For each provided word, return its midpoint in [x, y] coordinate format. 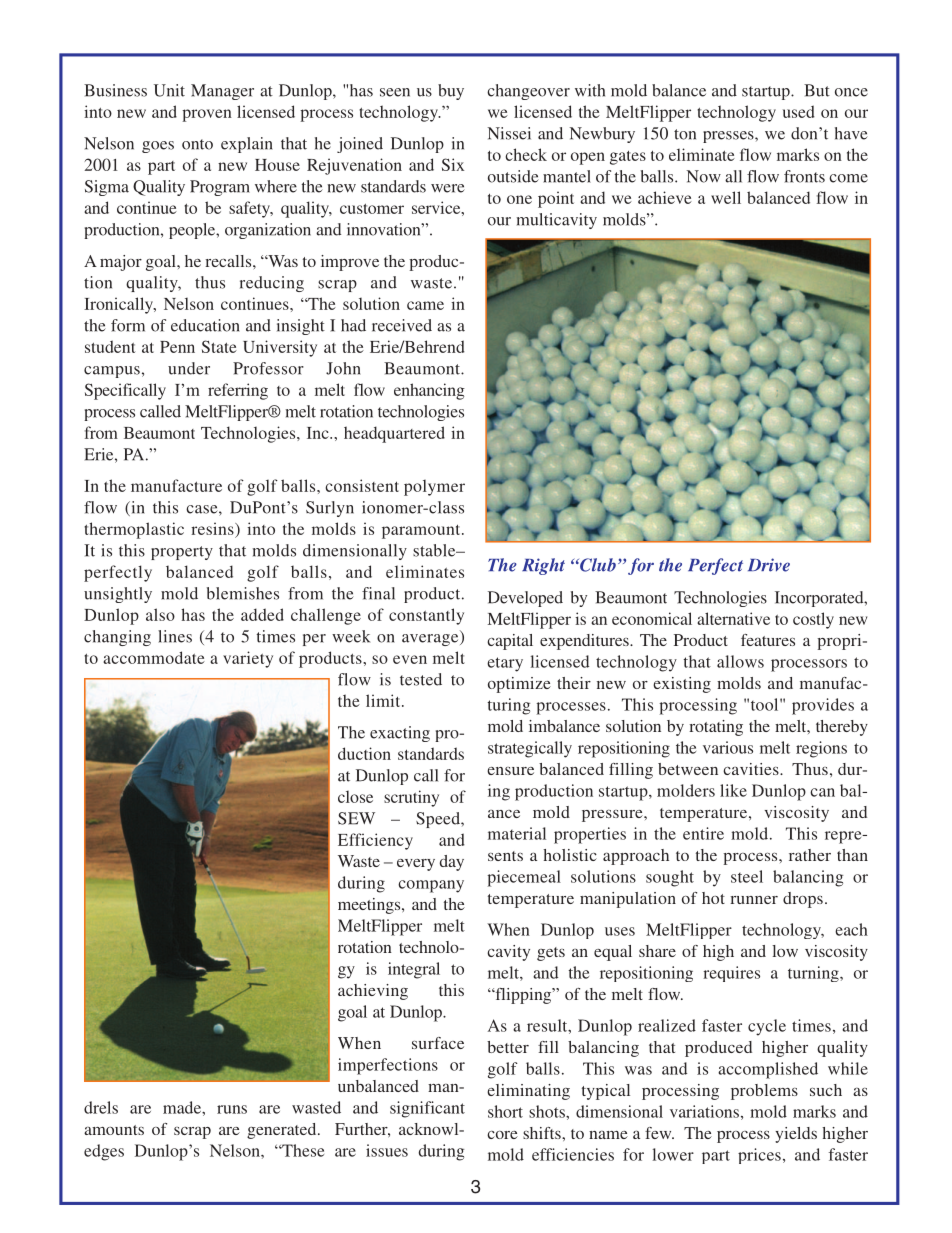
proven [207, 115]
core [502, 1135]
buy [451, 92]
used [799, 111]
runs [232, 1109]
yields [796, 1135]
